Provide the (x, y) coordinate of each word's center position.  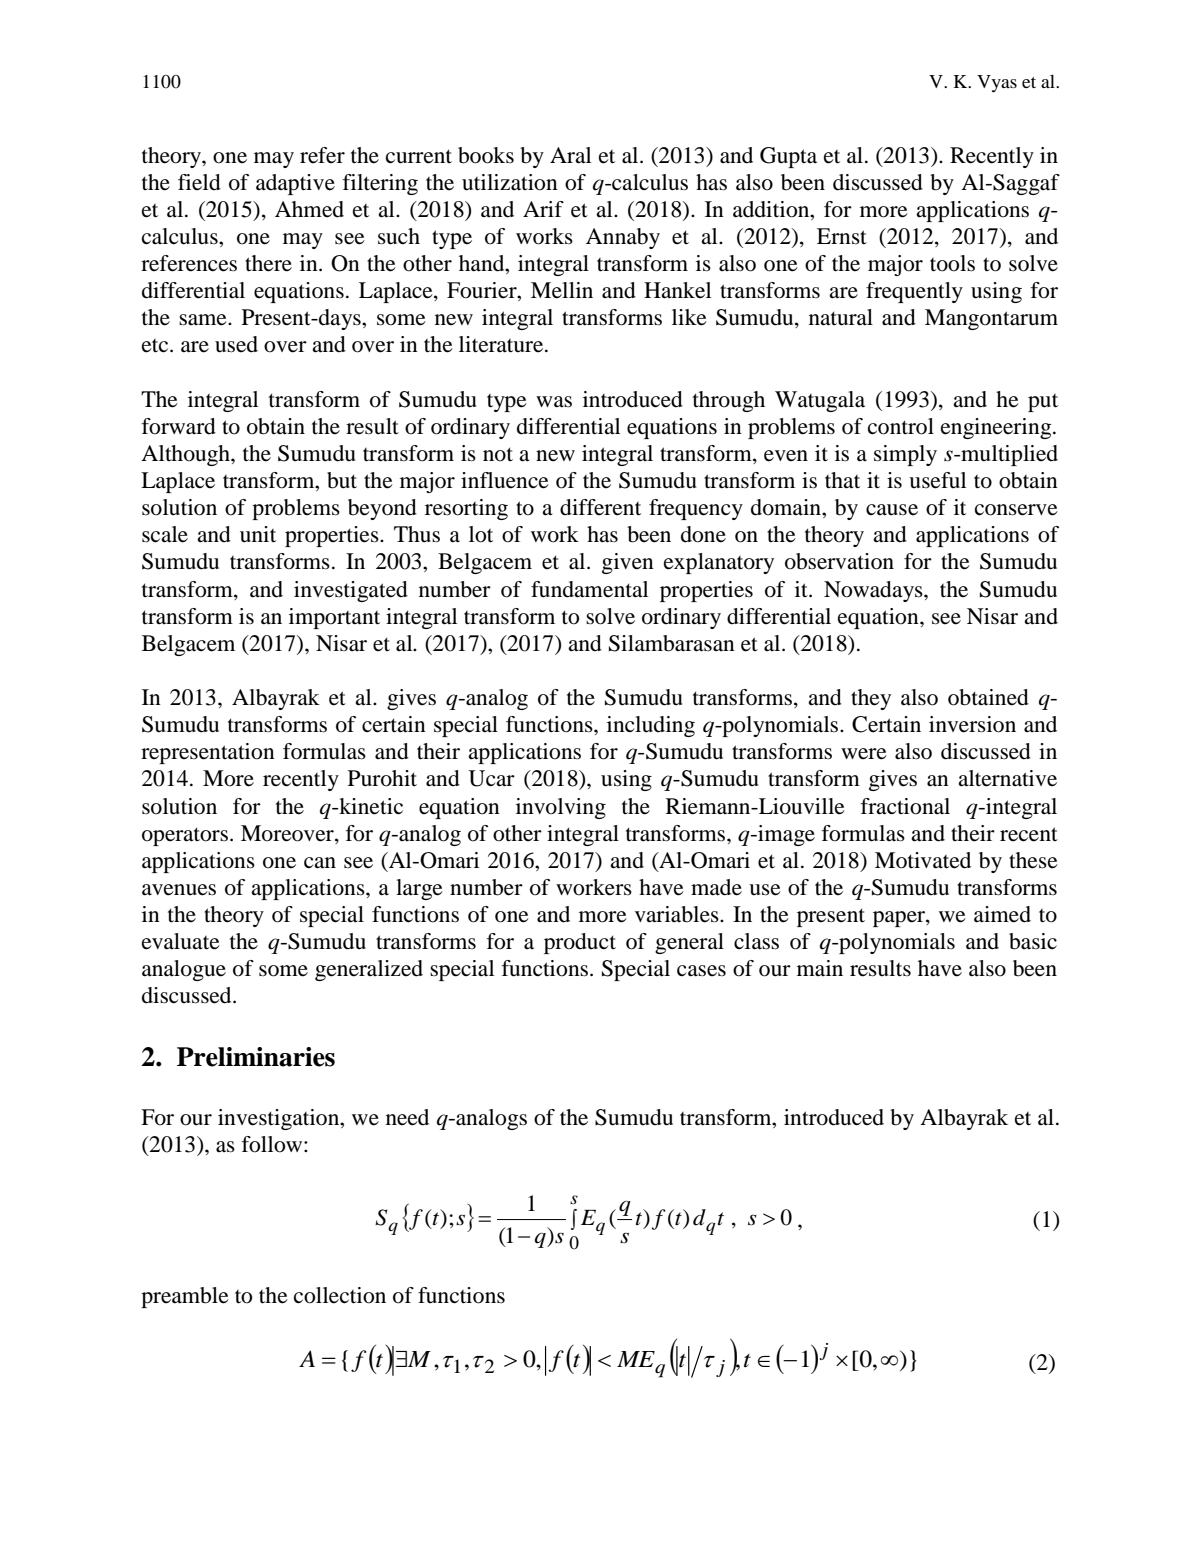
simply (905, 455)
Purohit (382, 778)
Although (186, 455)
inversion (972, 724)
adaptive (295, 184)
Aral (570, 155)
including (651, 726)
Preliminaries (256, 1057)
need (407, 1117)
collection (340, 1295)
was (554, 402)
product (580, 943)
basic (1033, 941)
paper (900, 919)
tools (952, 263)
